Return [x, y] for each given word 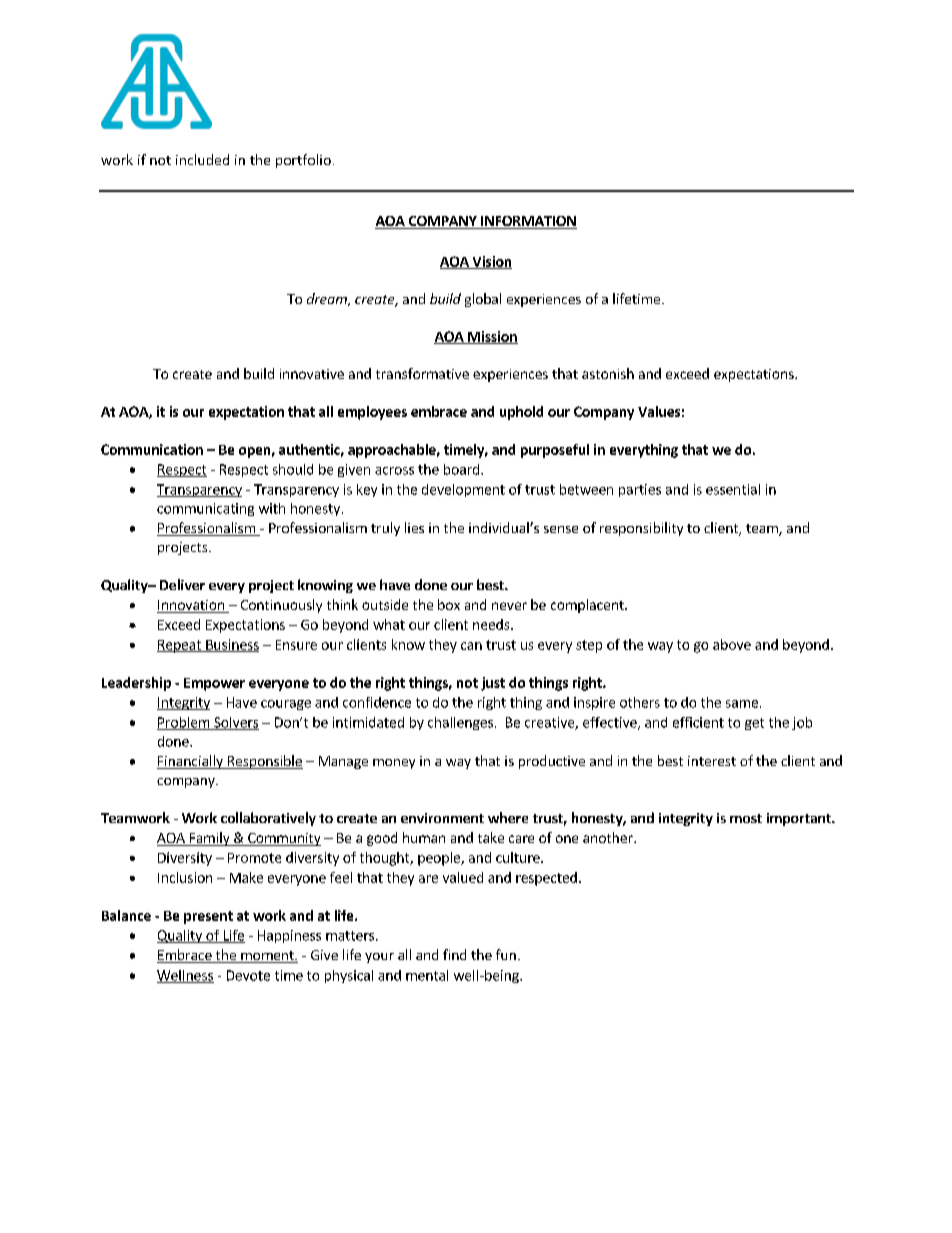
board [461, 469]
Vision [491, 262]
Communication [152, 449]
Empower [214, 684]
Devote [248, 975]
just [493, 684]
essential [733, 489]
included [202, 159]
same [742, 704]
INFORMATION [528, 222]
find [454, 954]
